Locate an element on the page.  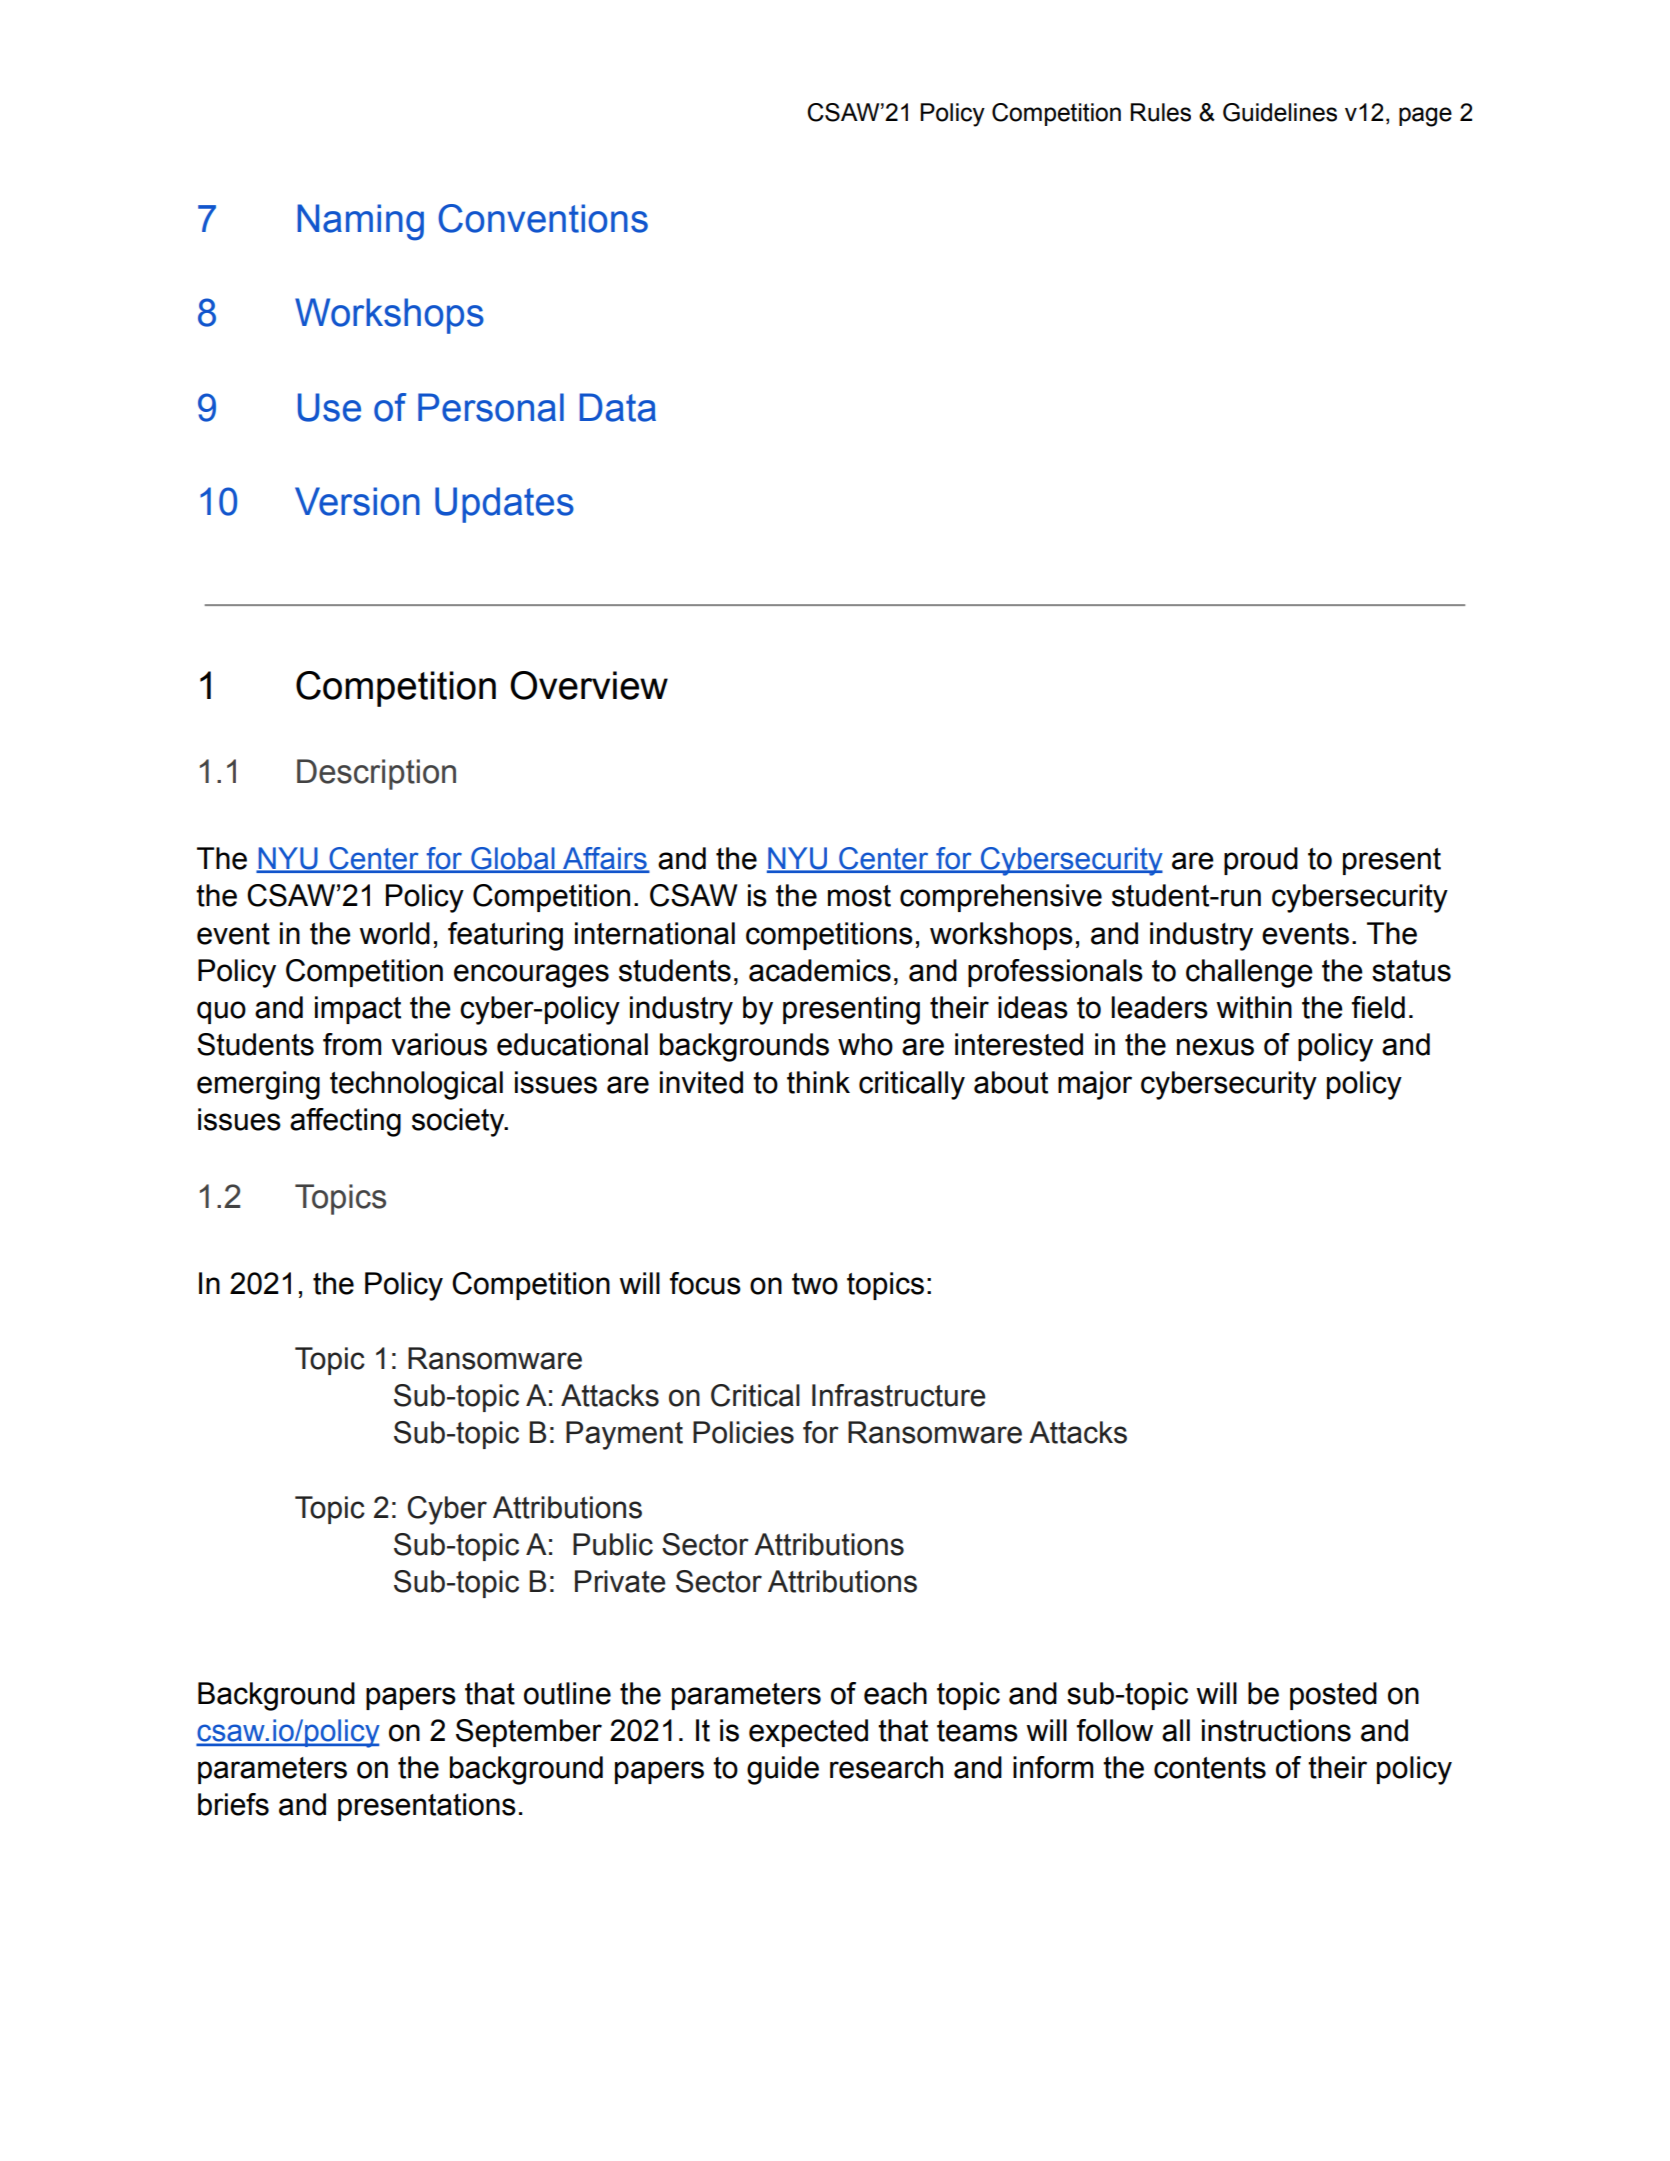
Rules is located at coordinates (1161, 112).
